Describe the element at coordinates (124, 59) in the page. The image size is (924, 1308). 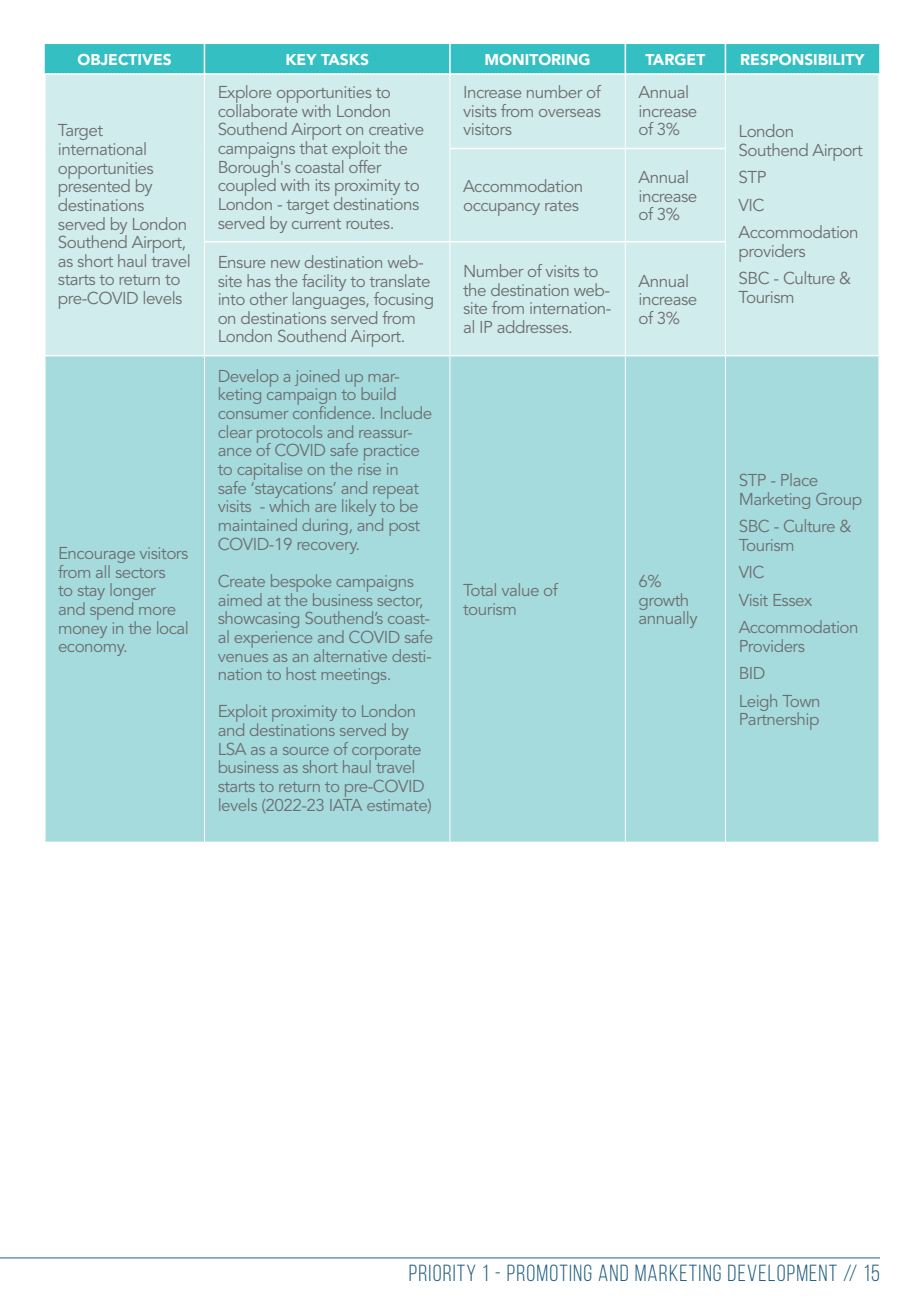
I see `OBJECTIVES` at that location.
